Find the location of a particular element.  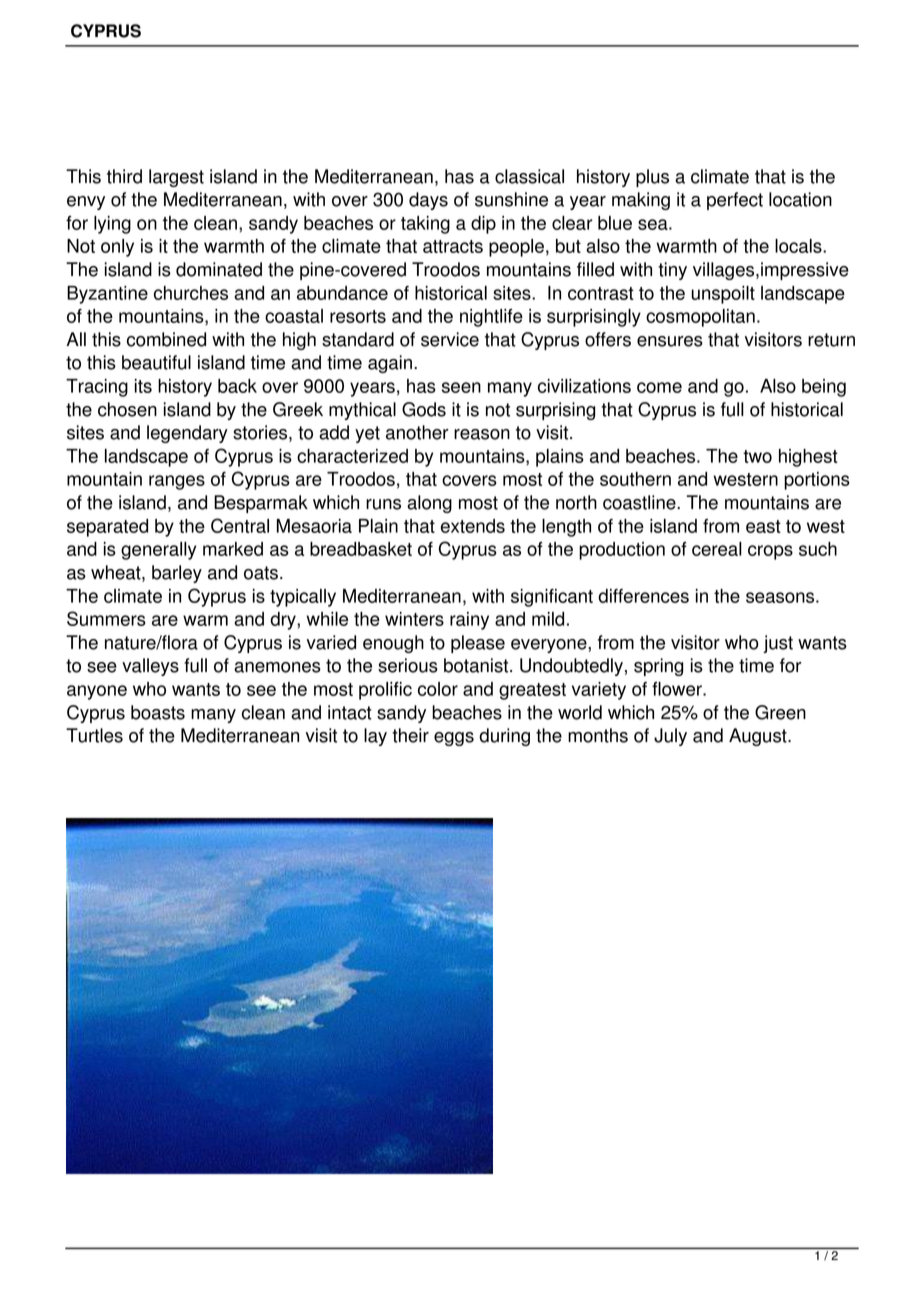

extends is located at coordinates (473, 526).
